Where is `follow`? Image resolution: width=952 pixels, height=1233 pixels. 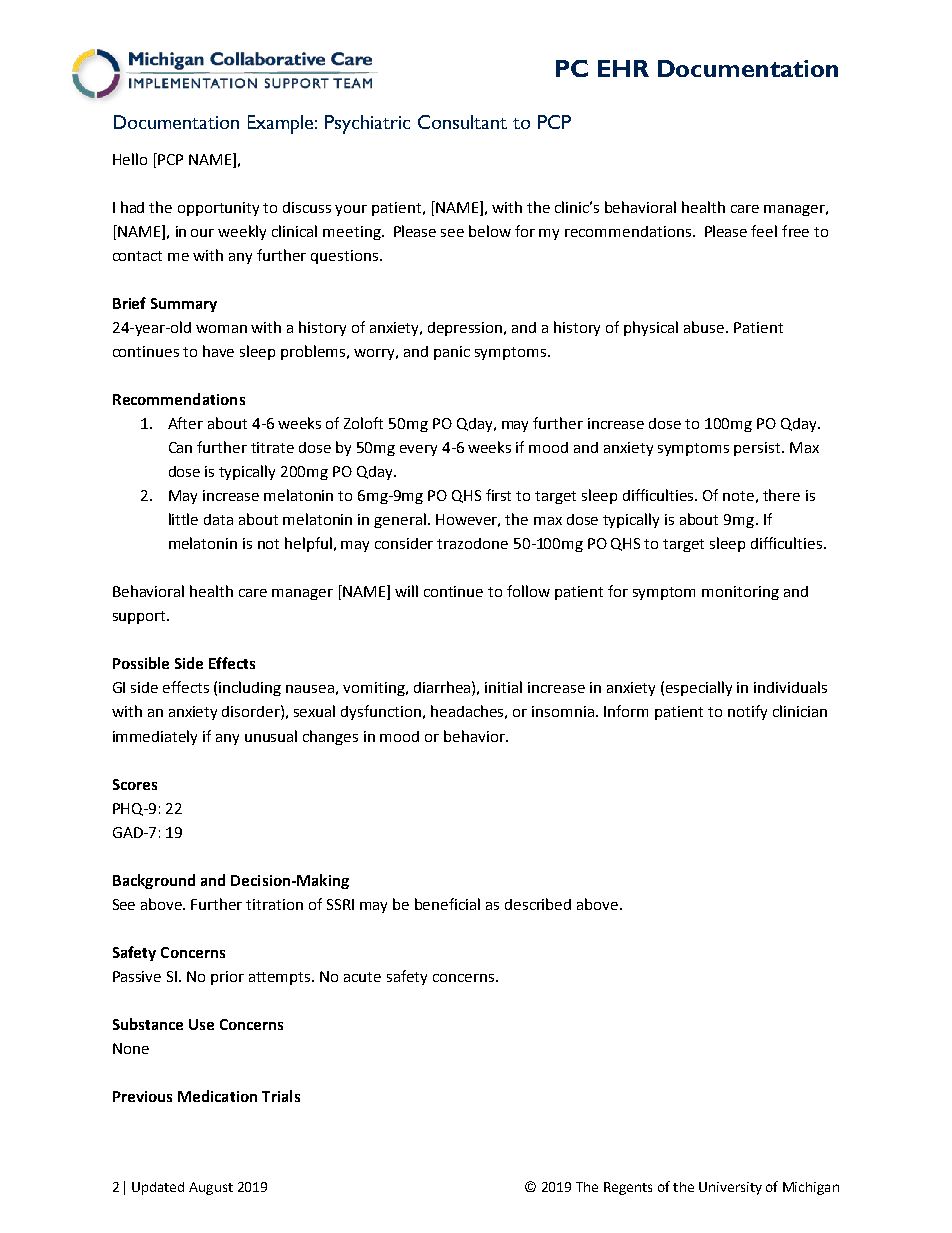
follow is located at coordinates (528, 591).
